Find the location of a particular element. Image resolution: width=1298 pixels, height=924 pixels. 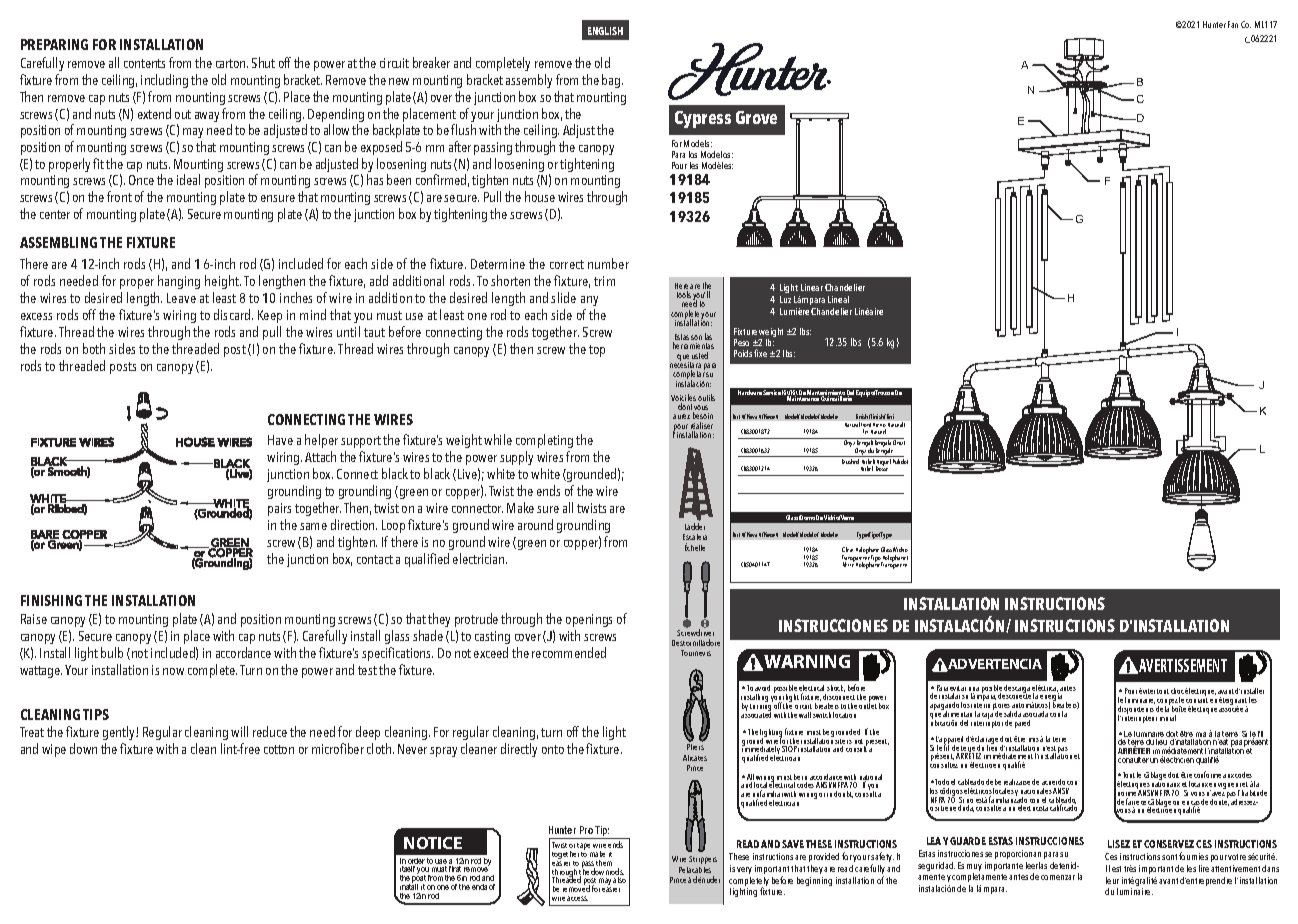

Have is located at coordinates (280, 440).
